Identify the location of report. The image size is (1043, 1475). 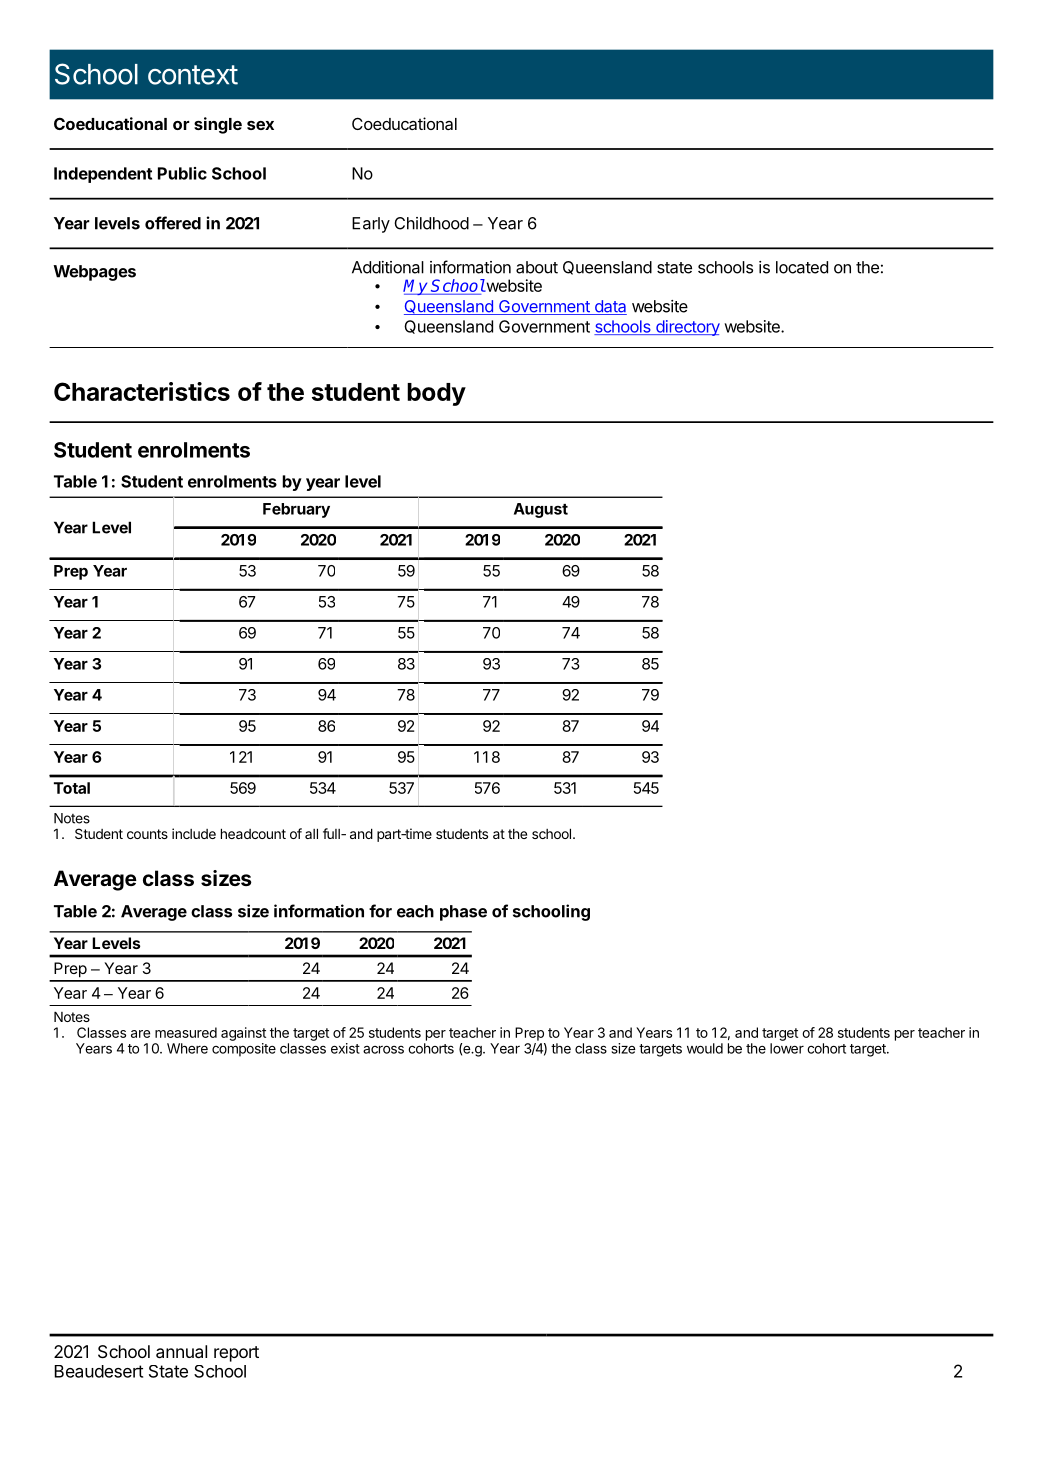
(236, 1354).
